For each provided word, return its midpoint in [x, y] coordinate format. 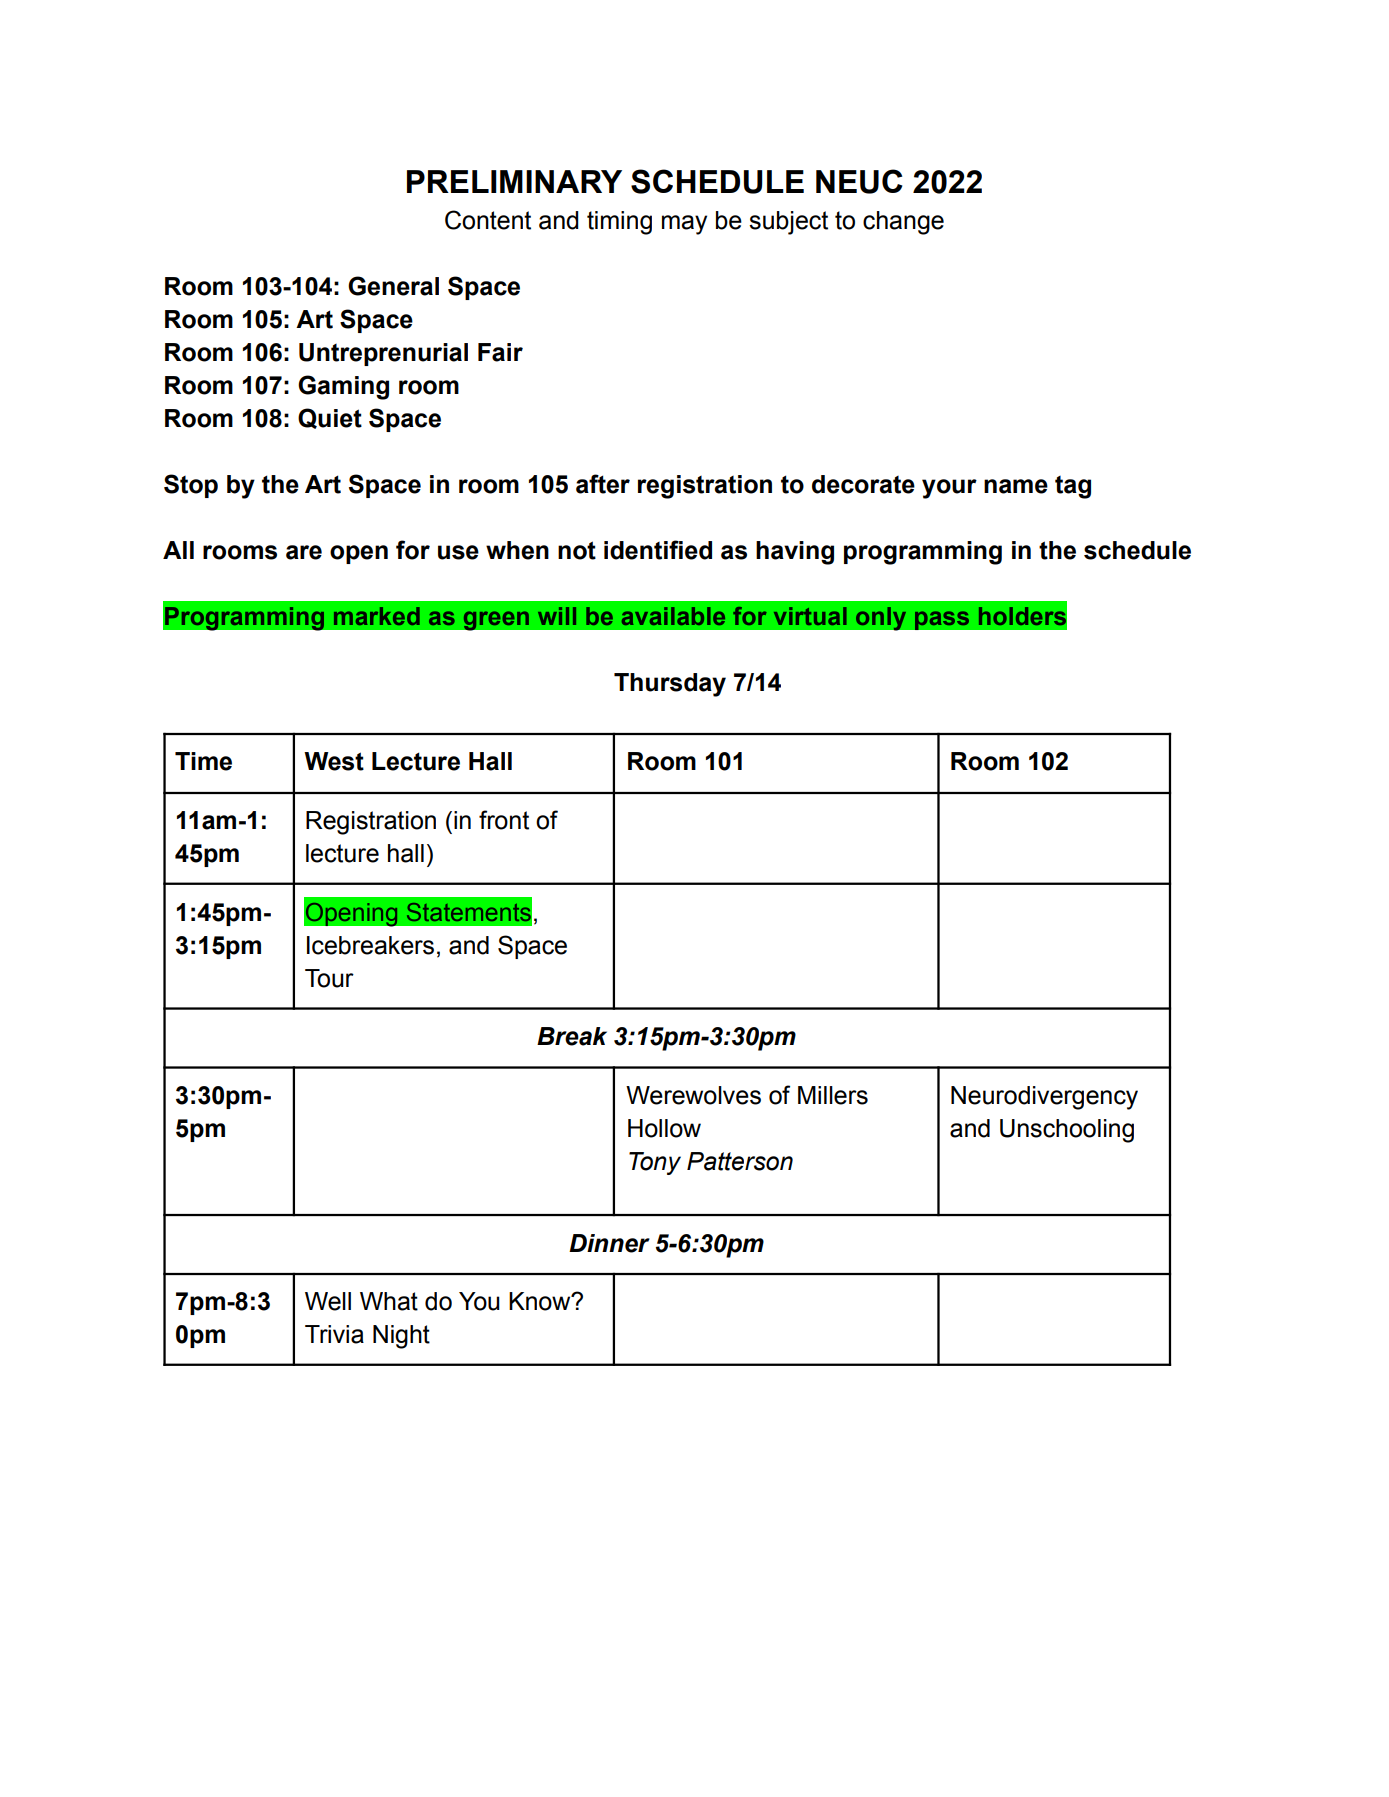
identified [658, 550]
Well [328, 1301]
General [393, 286]
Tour [329, 978]
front [504, 820]
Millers [833, 1095]
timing [619, 223]
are [304, 552]
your [949, 489]
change [903, 223]
